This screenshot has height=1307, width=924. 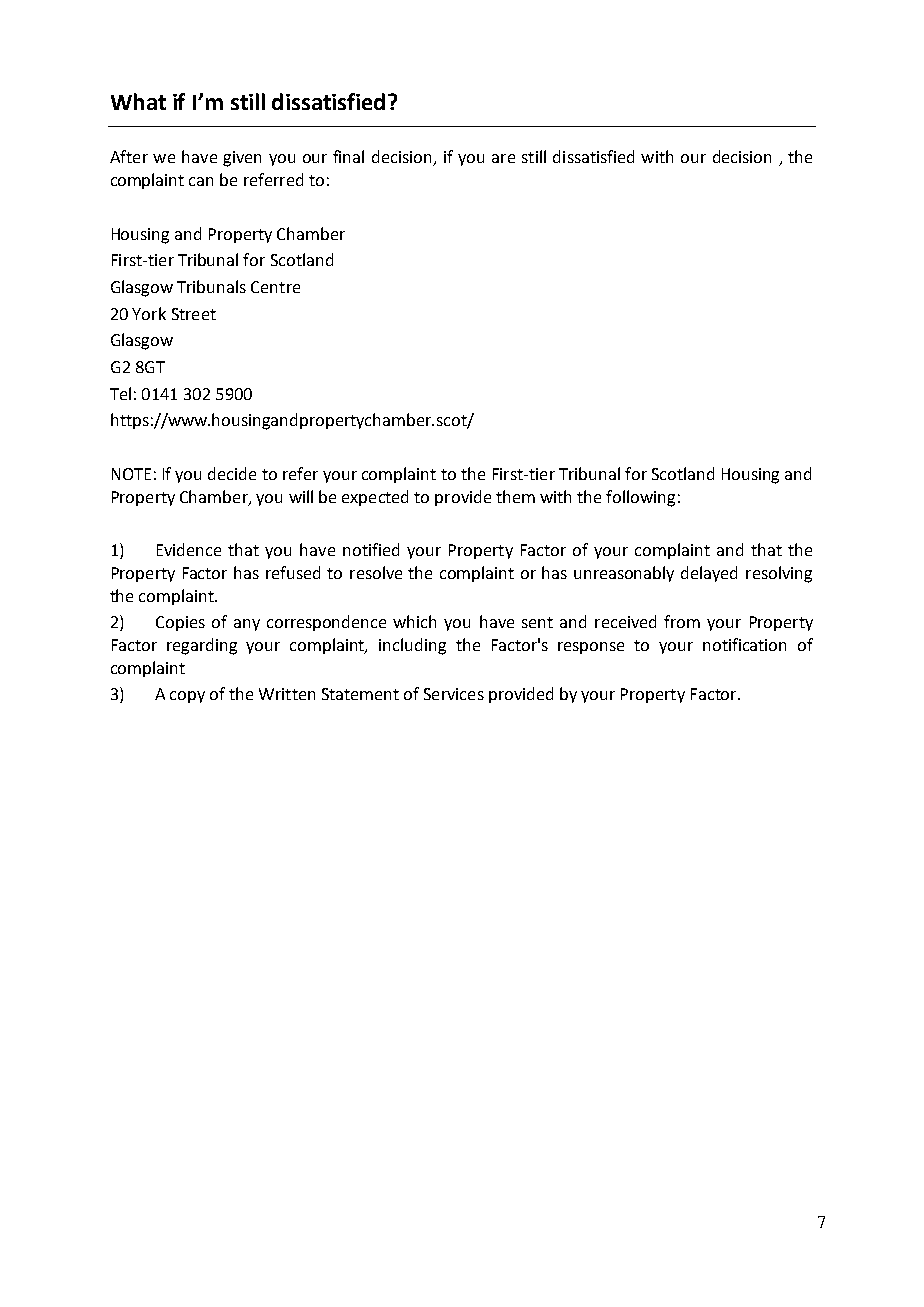 What do you see at coordinates (138, 101) in the screenshot?
I see `What` at bounding box center [138, 101].
